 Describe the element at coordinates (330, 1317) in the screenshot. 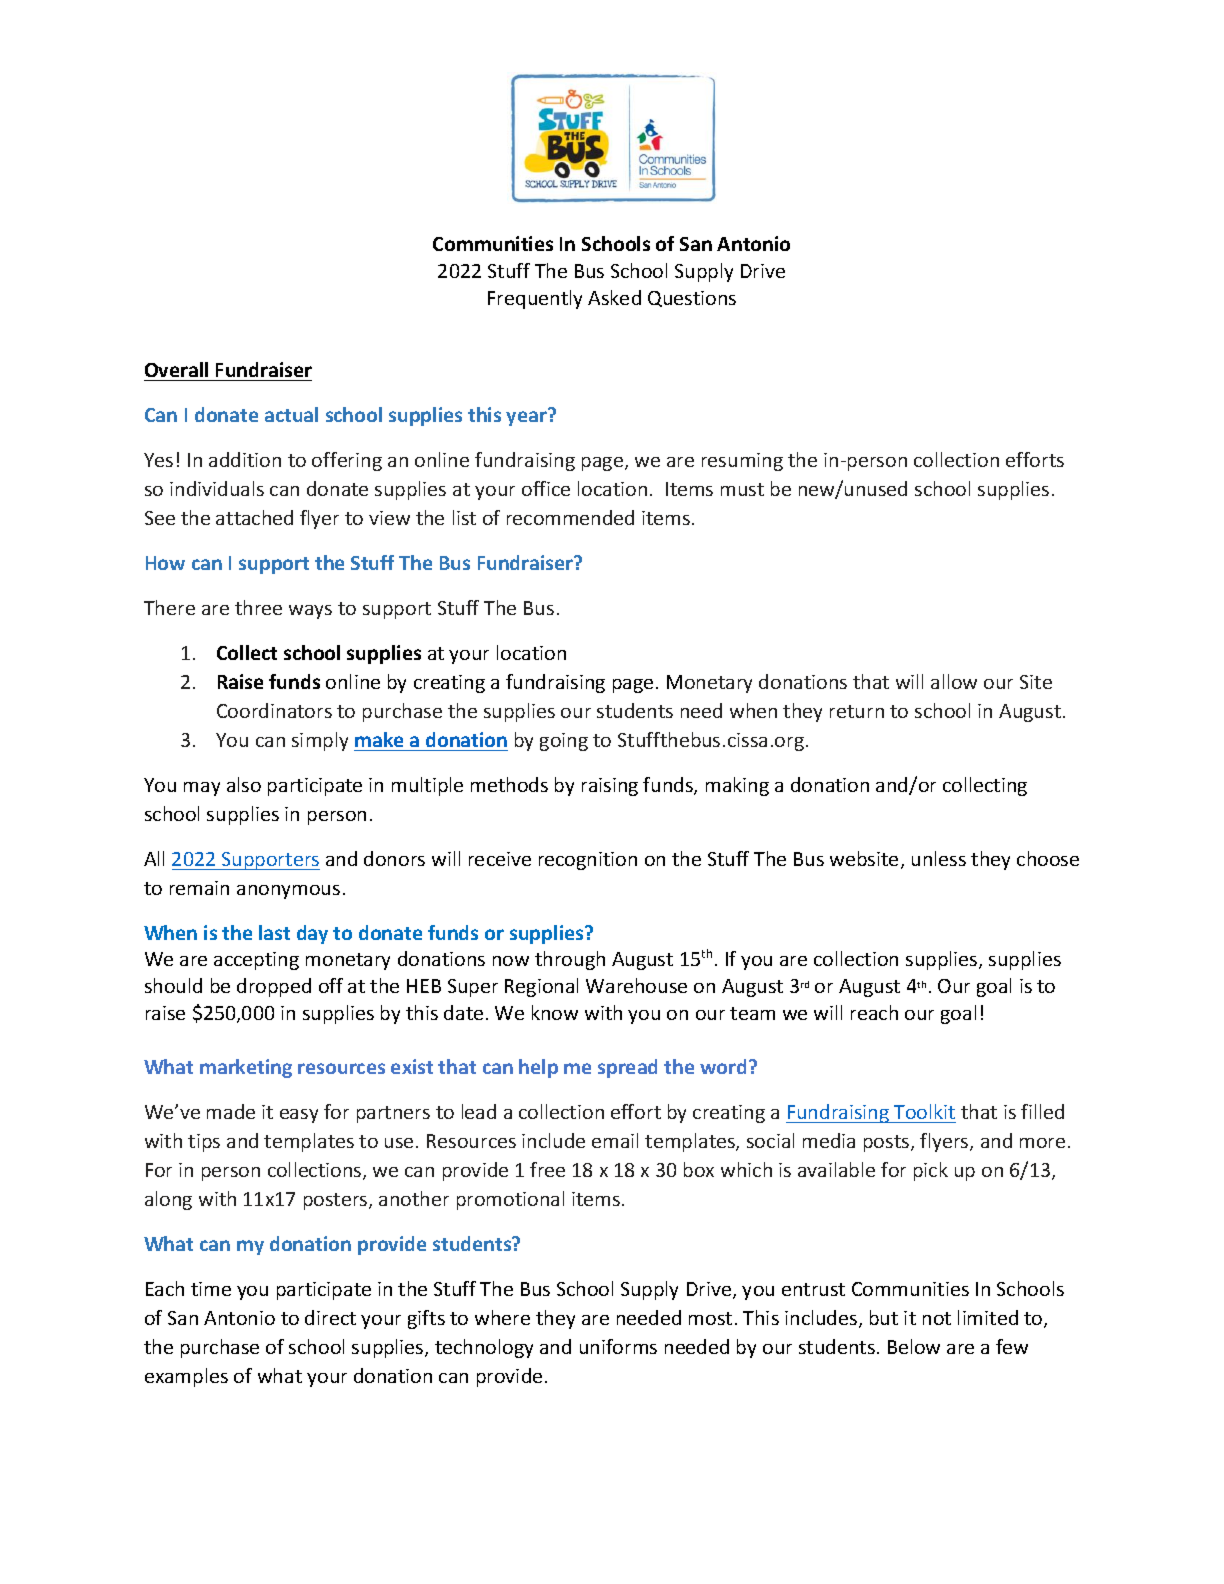

I see `direct` at that location.
